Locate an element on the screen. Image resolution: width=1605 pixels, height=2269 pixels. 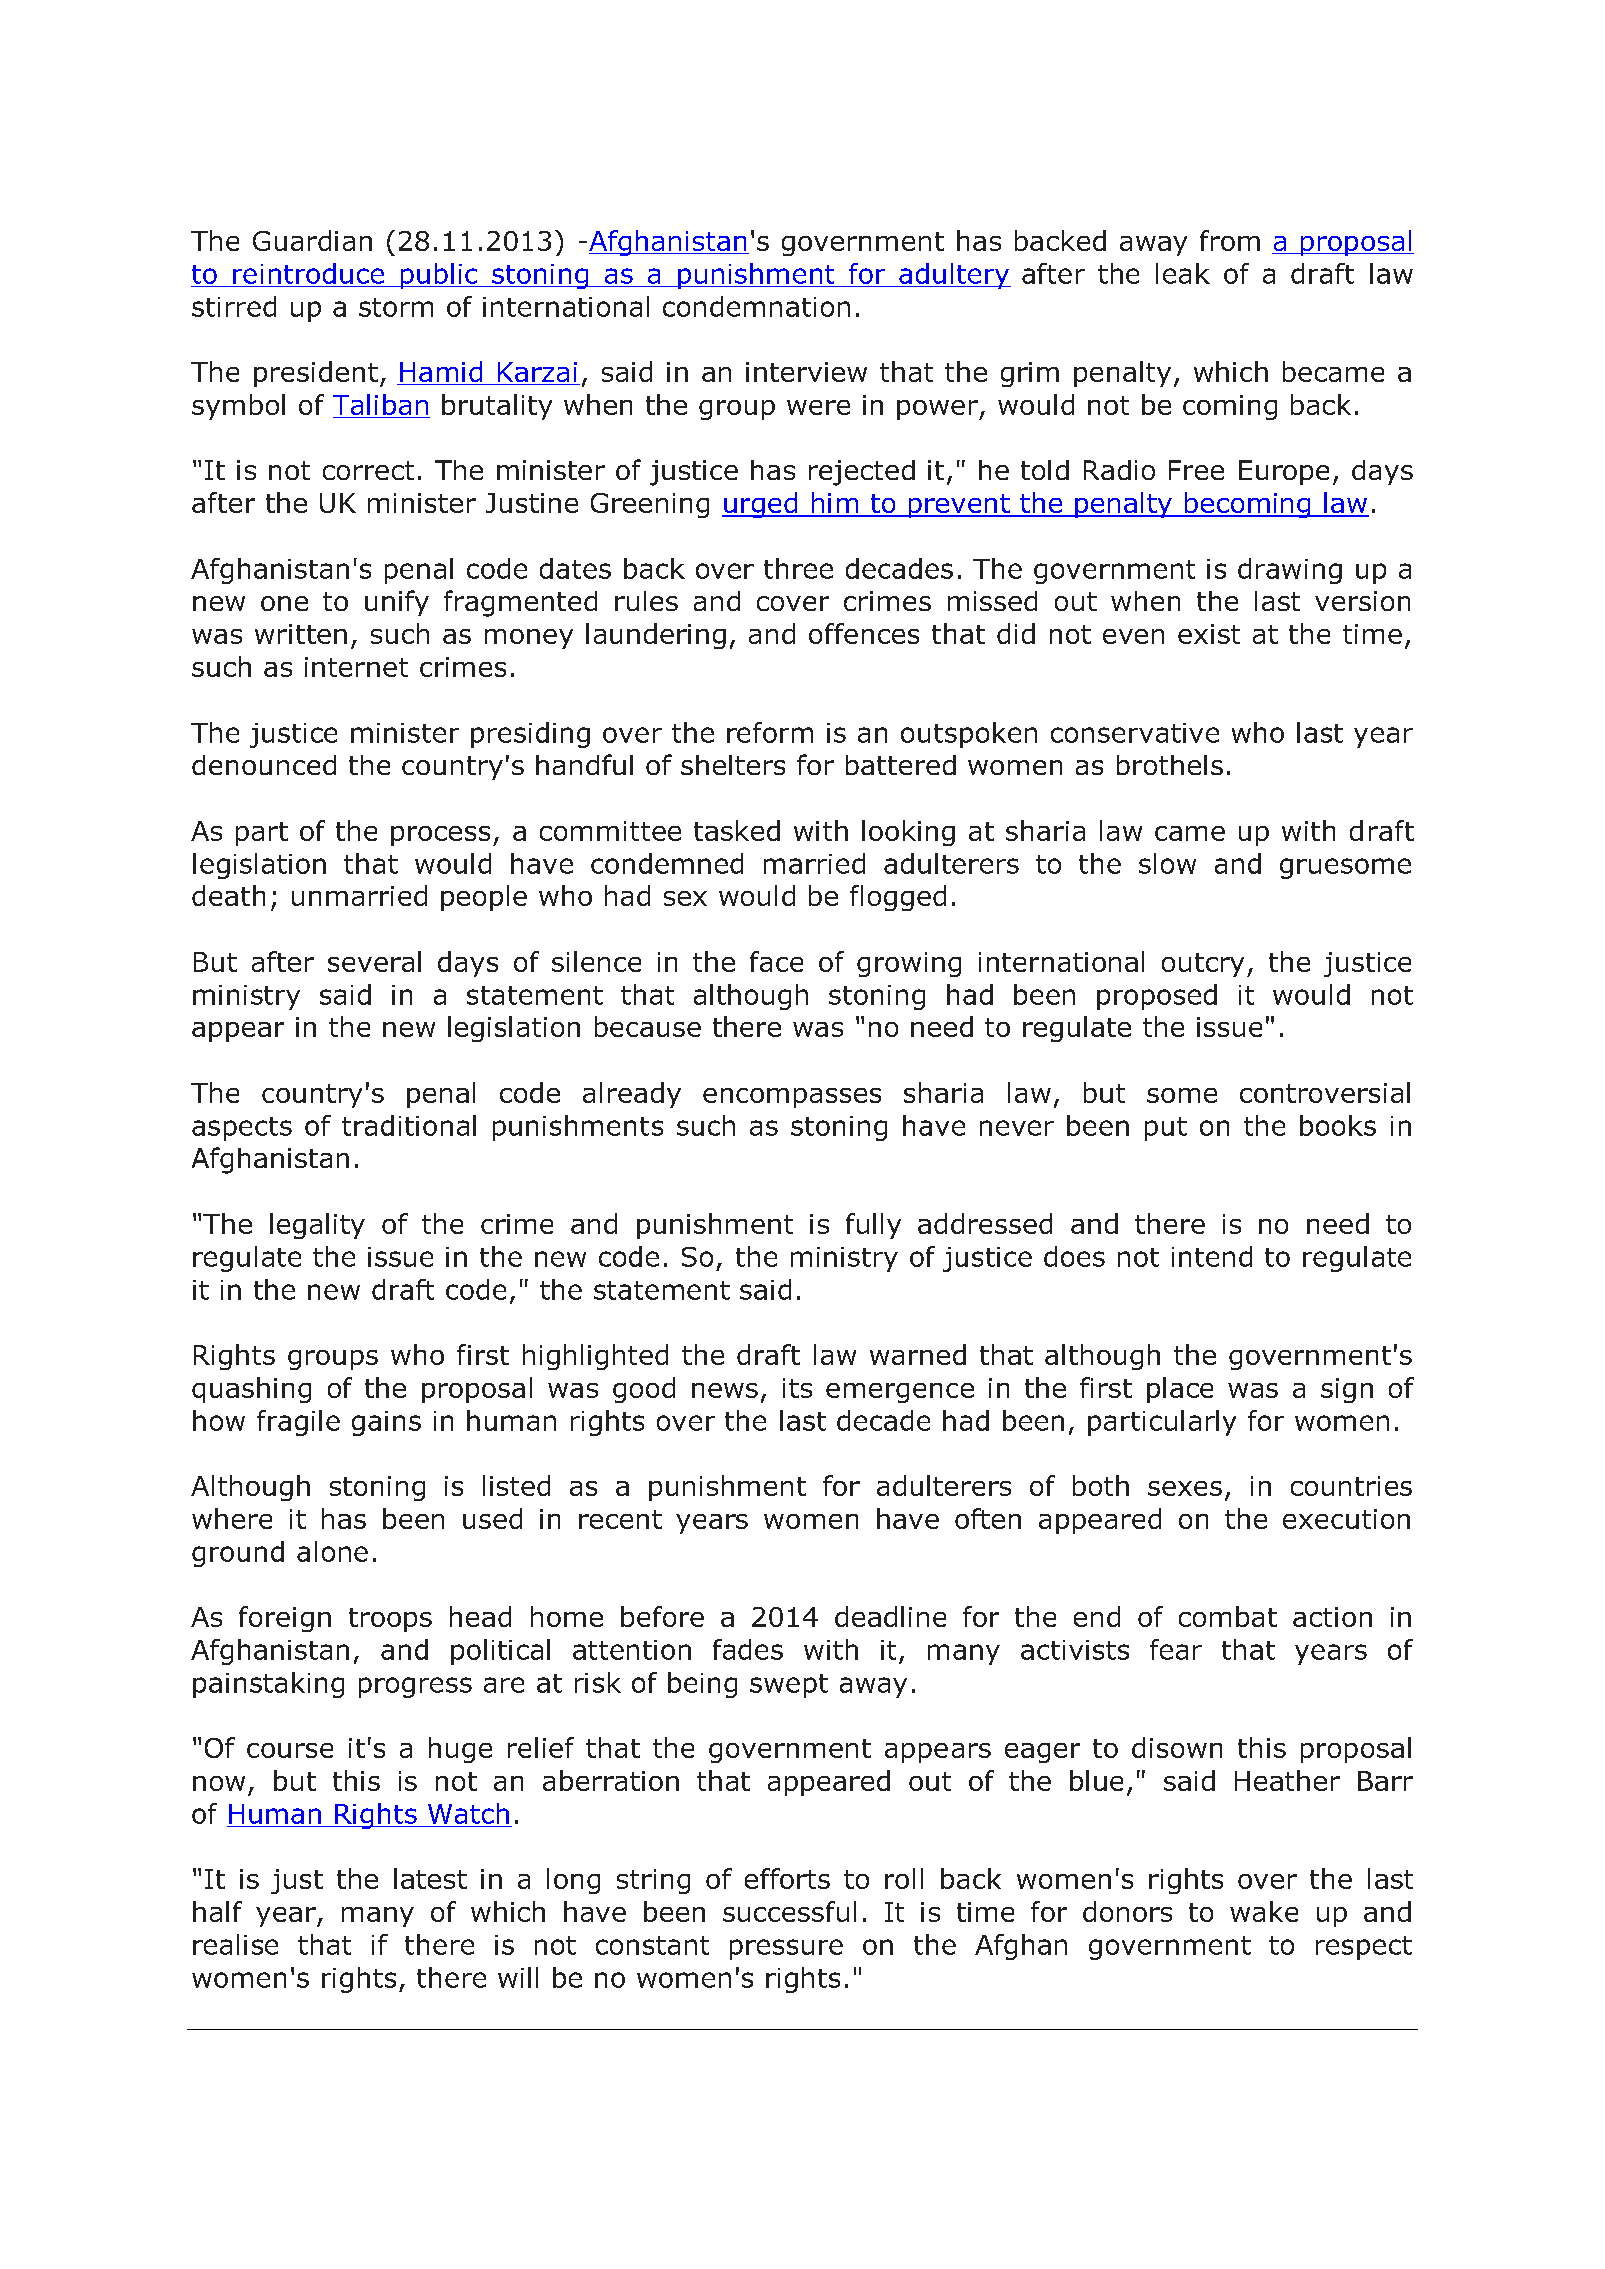
reform is located at coordinates (770, 732).
